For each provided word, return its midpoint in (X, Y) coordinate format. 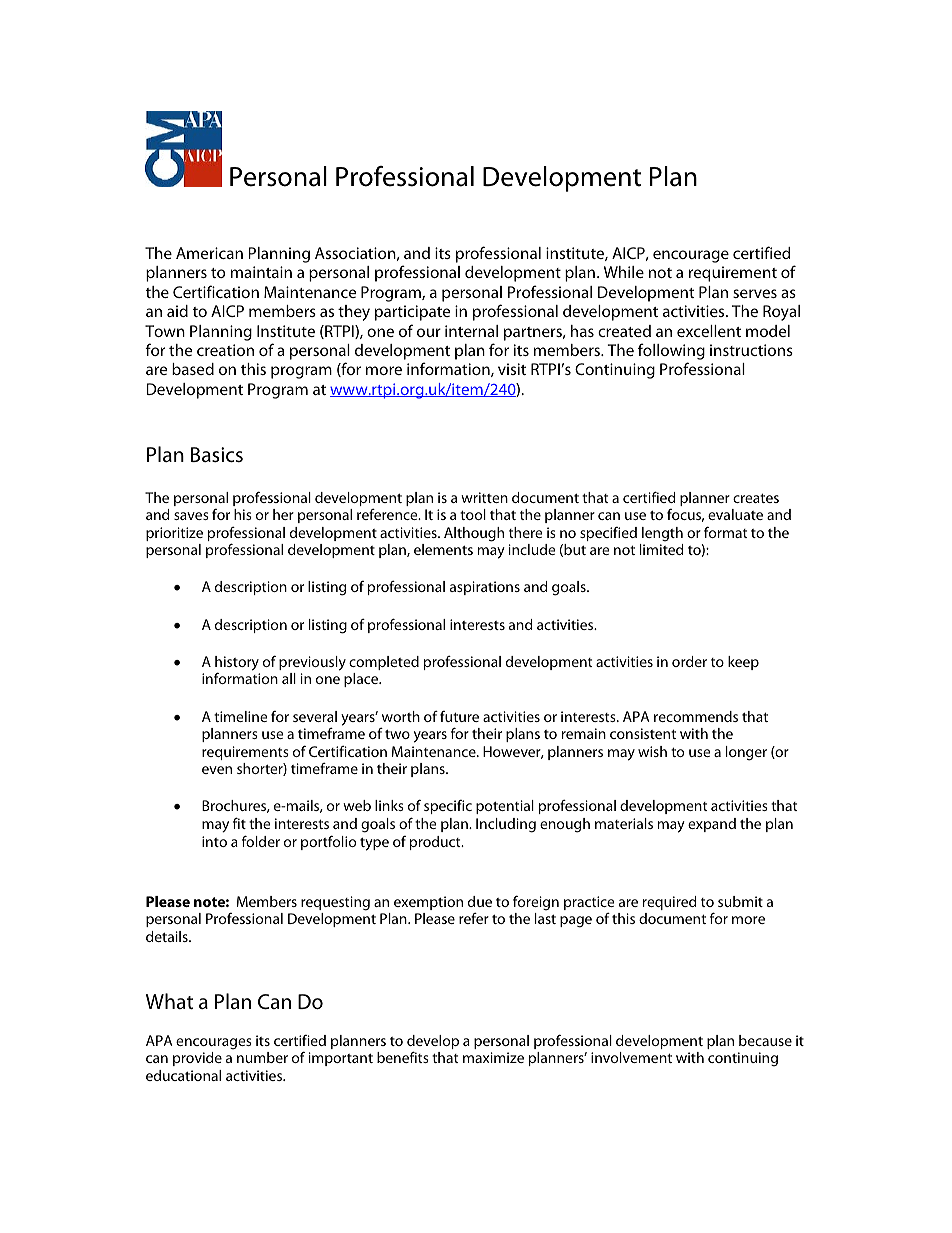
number (262, 1057)
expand (712, 825)
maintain (261, 272)
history (237, 664)
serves (755, 293)
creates (756, 498)
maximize (493, 1057)
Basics (217, 454)
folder (261, 841)
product (436, 843)
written (484, 497)
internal (471, 331)
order (689, 661)
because (765, 1040)
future (459, 716)
